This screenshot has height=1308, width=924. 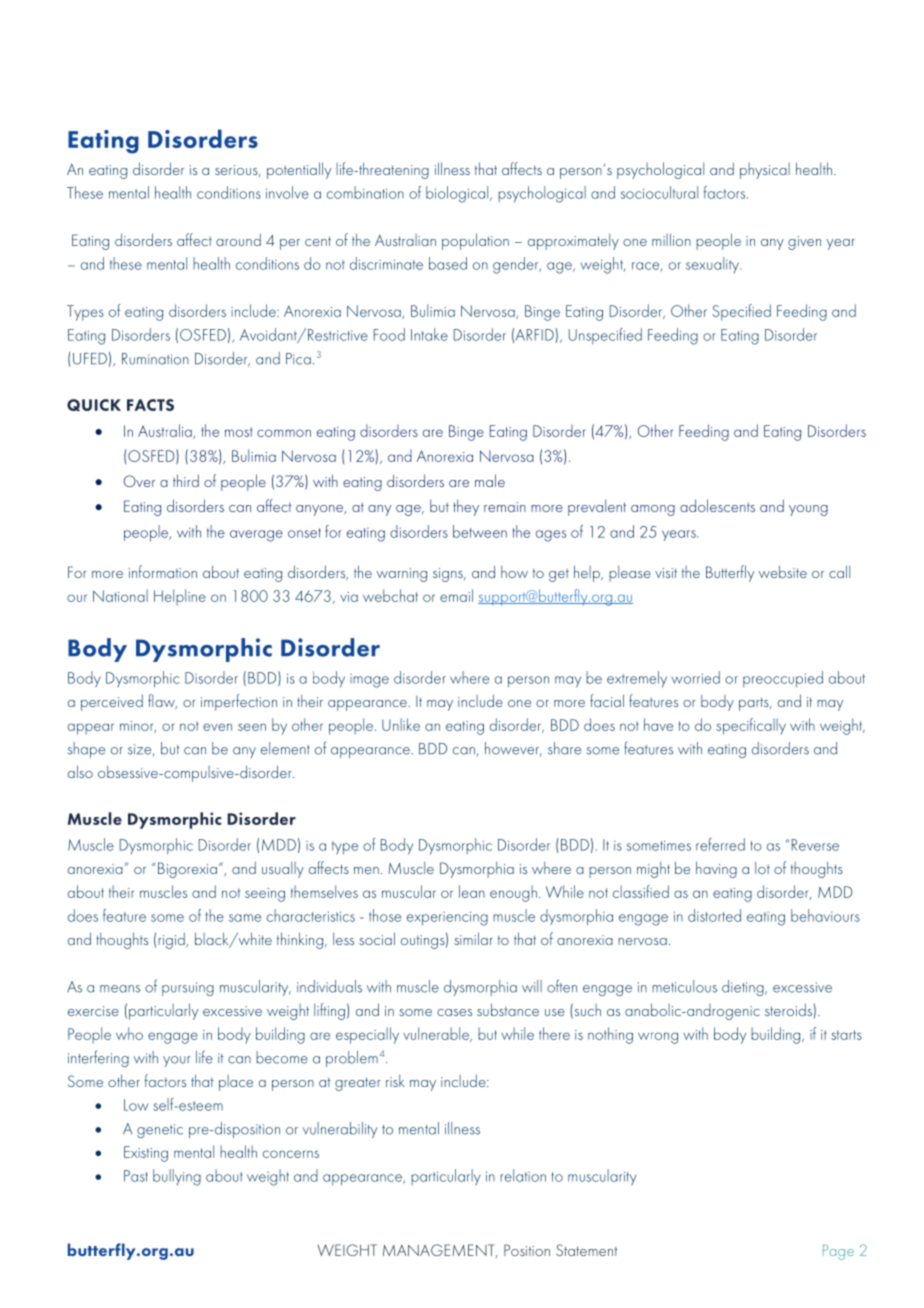 What do you see at coordinates (458, 194) in the screenshot?
I see `biological` at bounding box center [458, 194].
